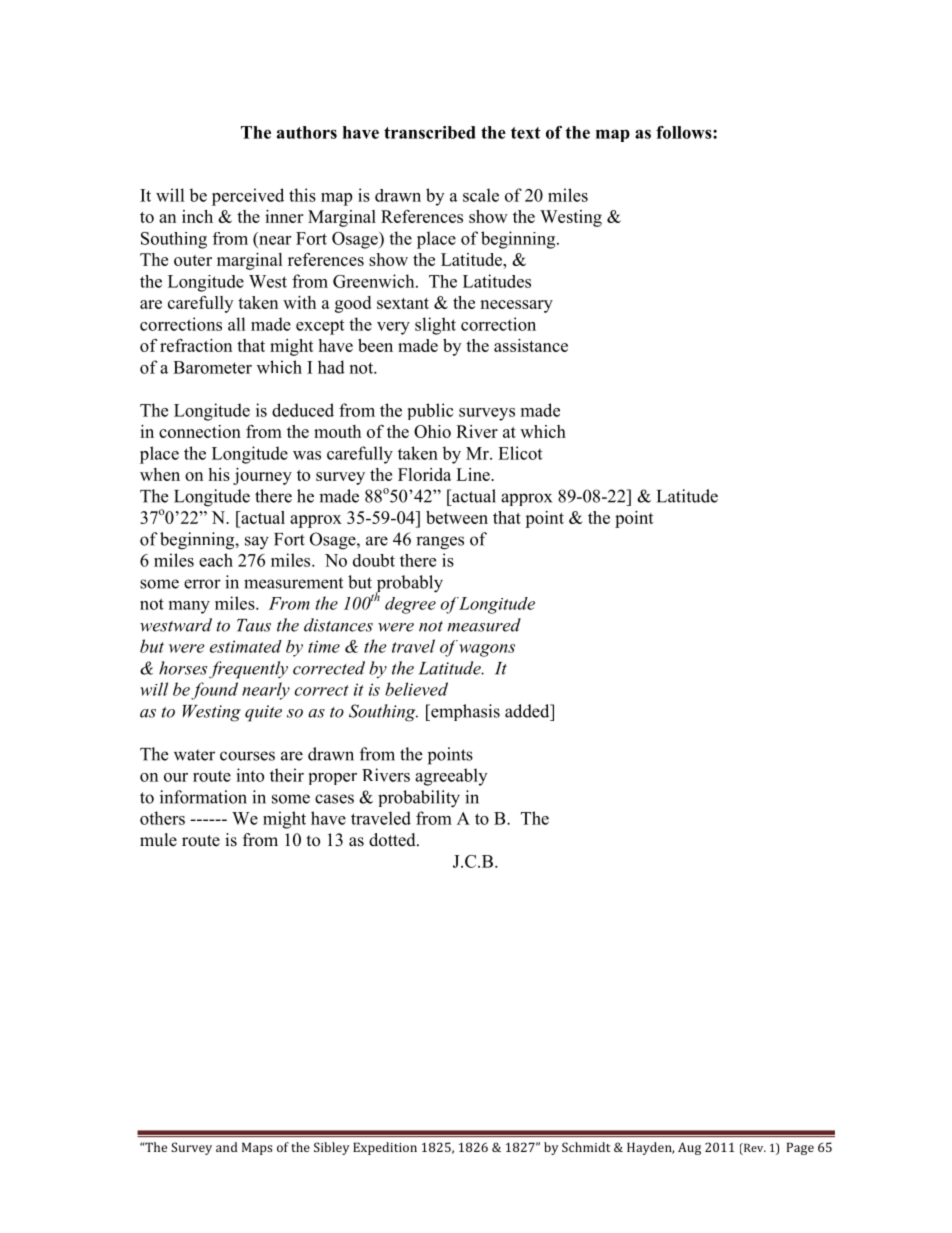  What do you see at coordinates (685, 132) in the page?
I see `follows` at bounding box center [685, 132].
